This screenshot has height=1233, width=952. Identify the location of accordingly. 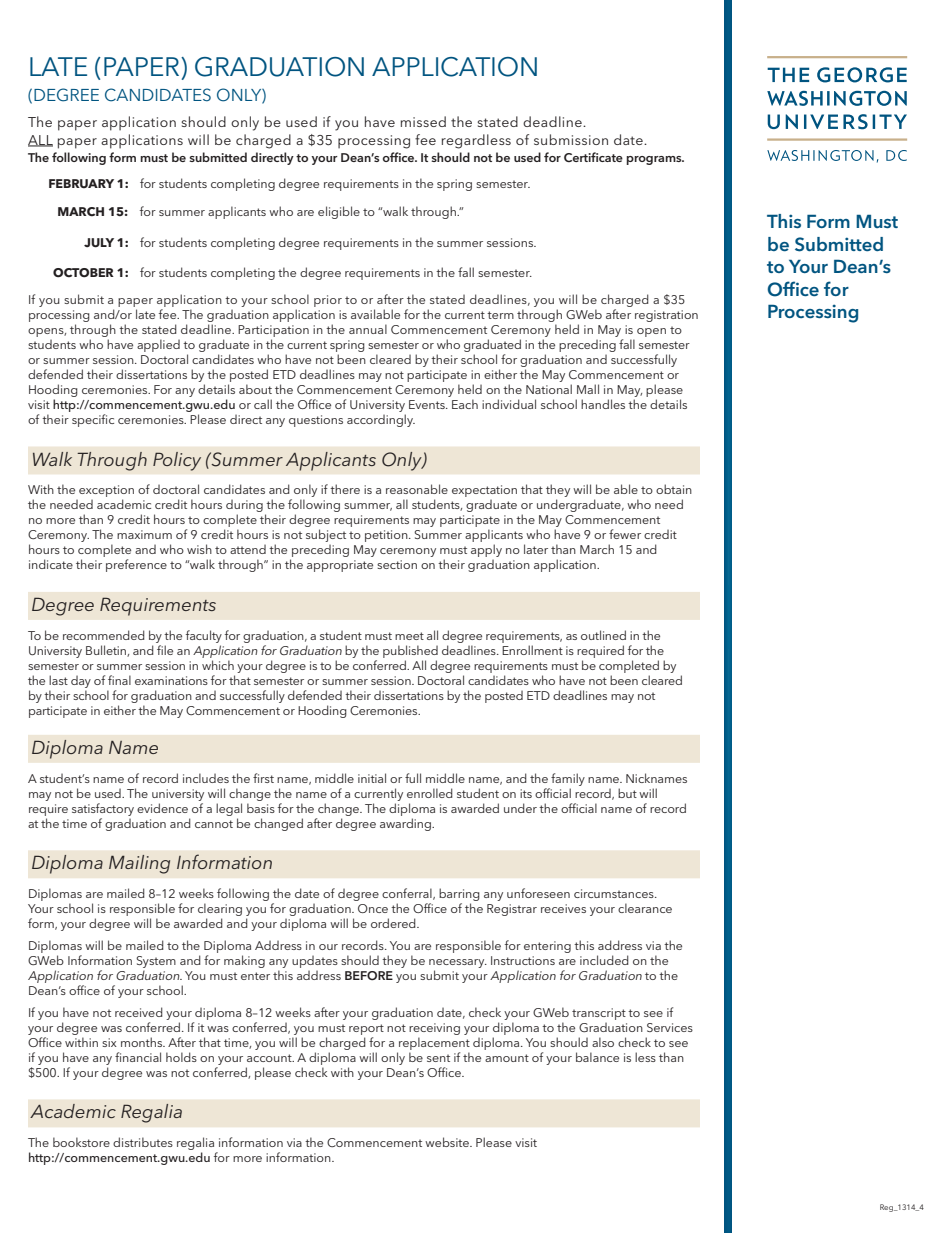
(381, 420).
